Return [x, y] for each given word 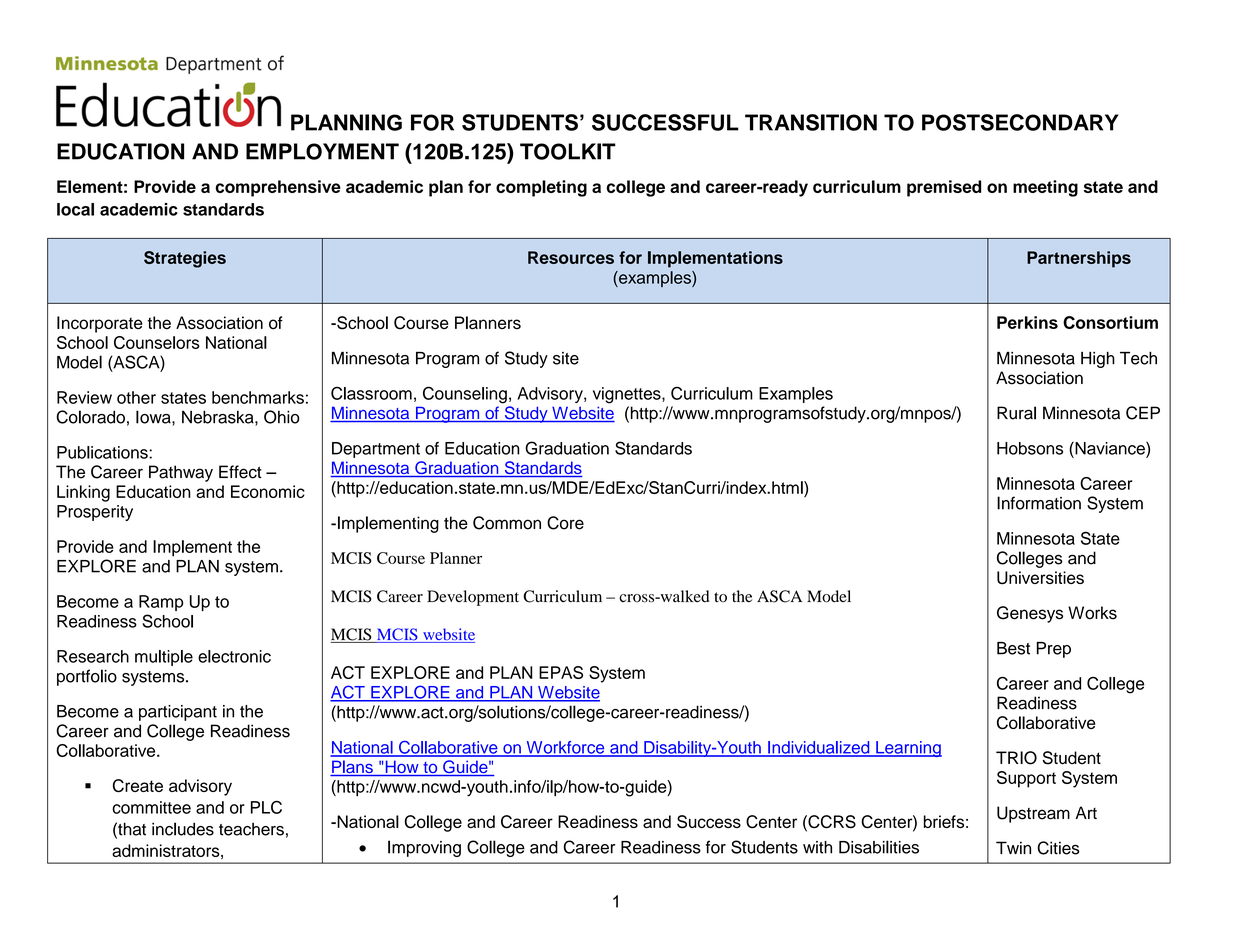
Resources [571, 257]
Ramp [161, 603]
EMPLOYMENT [322, 151]
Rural [1016, 413]
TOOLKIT [568, 151]
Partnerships [1079, 259]
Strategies [185, 259]
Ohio [282, 417]
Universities [1040, 578]
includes [183, 829]
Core [565, 523]
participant [178, 713]
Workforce [565, 748]
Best [1013, 648]
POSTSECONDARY [1020, 122]
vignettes [628, 395]
